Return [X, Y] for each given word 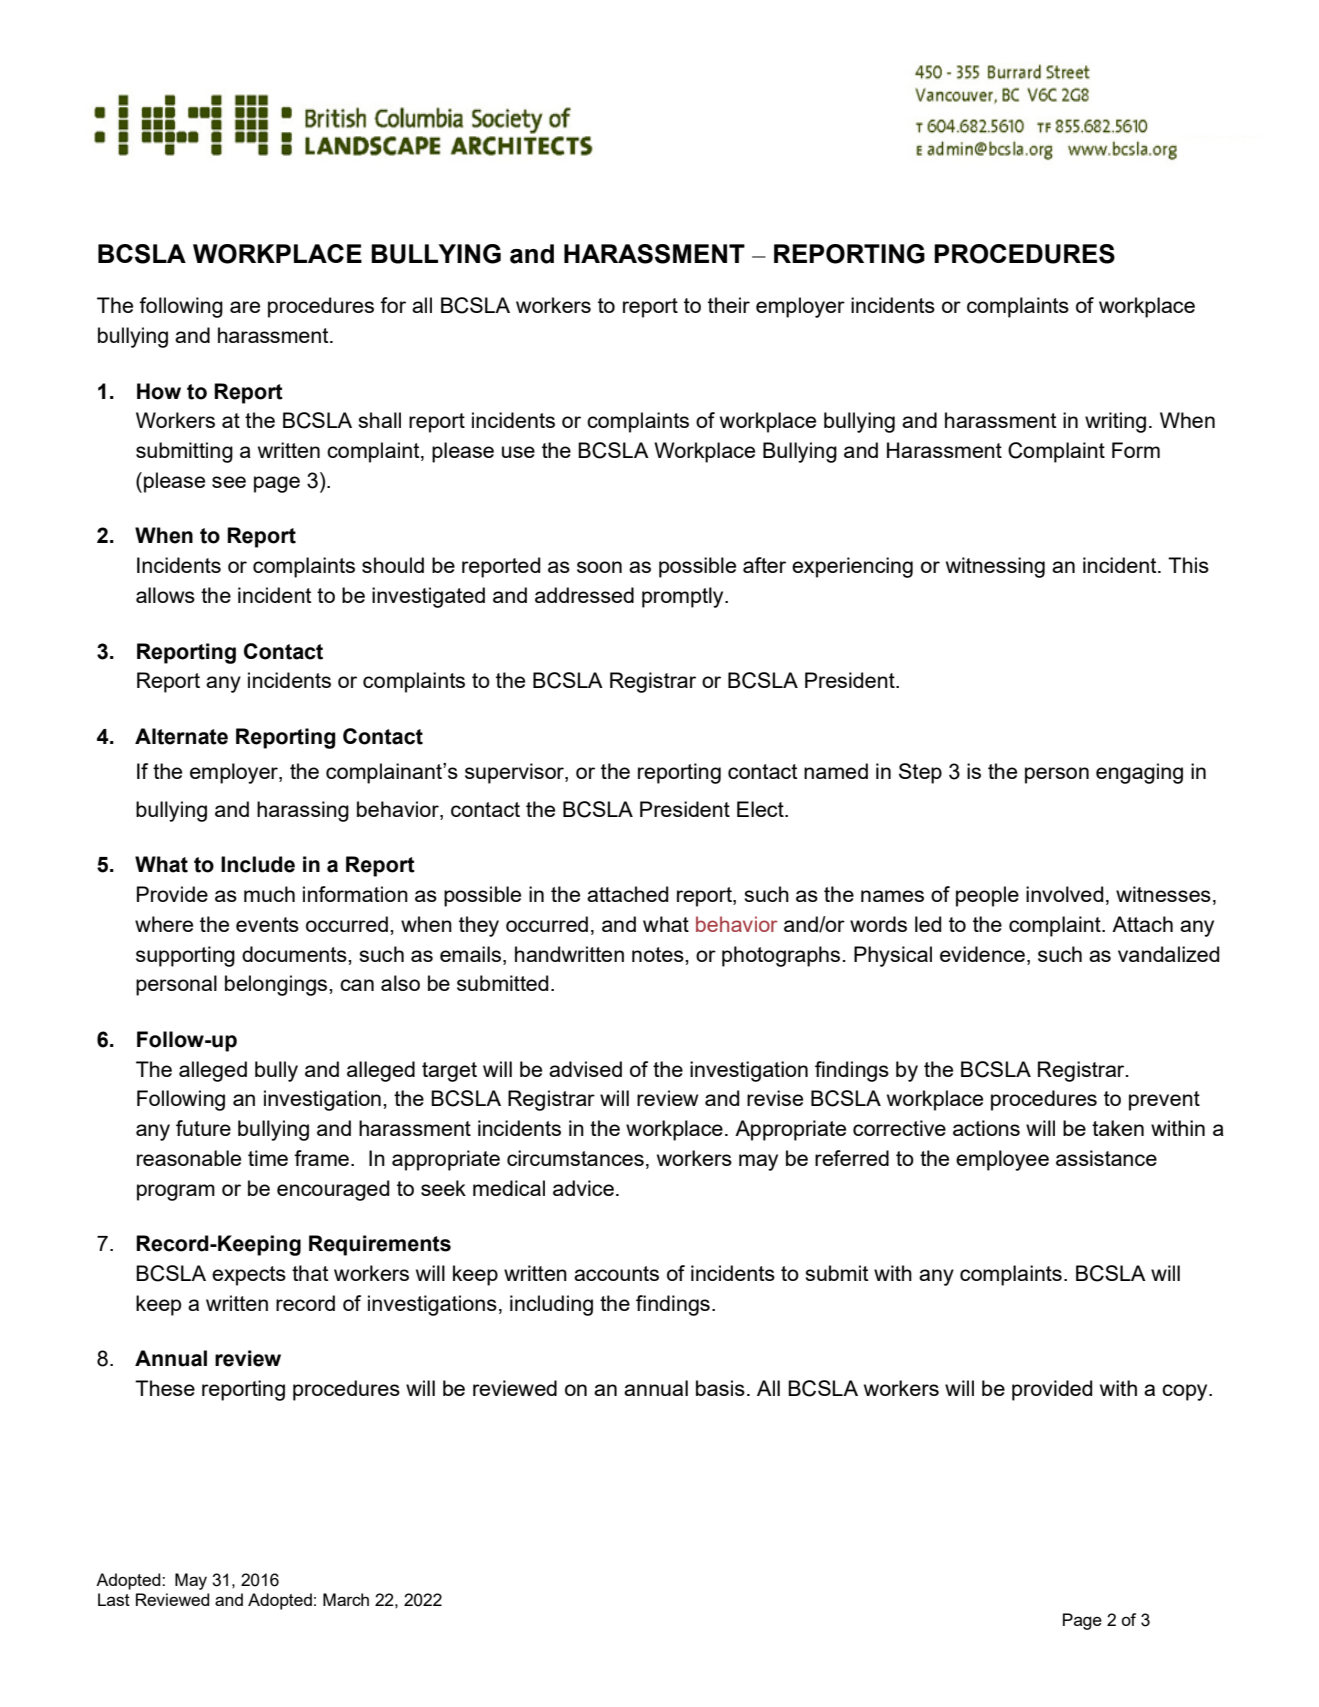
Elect [761, 809]
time [268, 1158]
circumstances [575, 1158]
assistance [1106, 1158]
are [245, 307]
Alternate [181, 736]
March [346, 1599]
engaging [1139, 773]
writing [1115, 422]
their [729, 305]
